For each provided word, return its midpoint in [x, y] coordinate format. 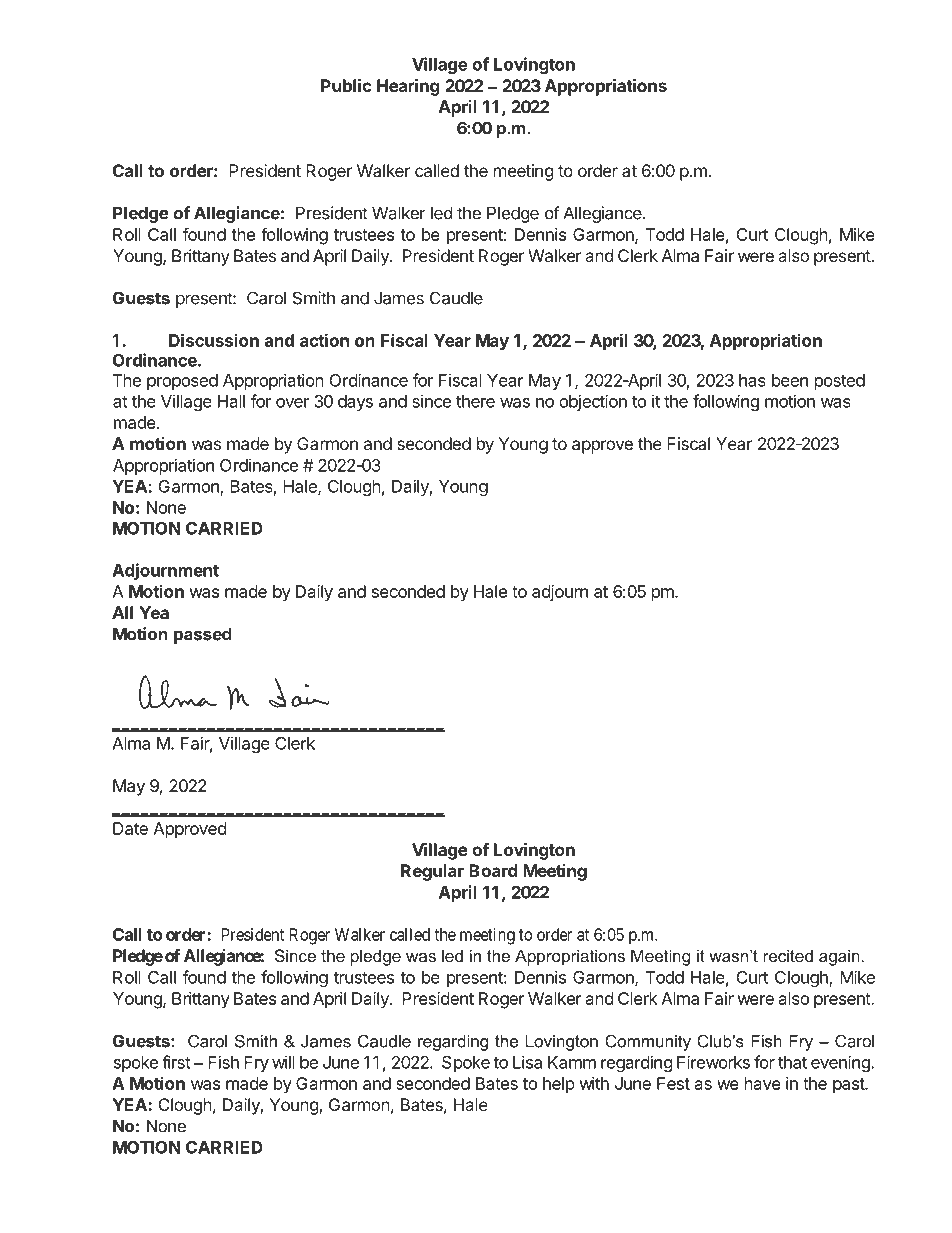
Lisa [527, 1062]
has [752, 380]
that [792, 1062]
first [176, 1062]
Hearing [408, 87]
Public [346, 85]
